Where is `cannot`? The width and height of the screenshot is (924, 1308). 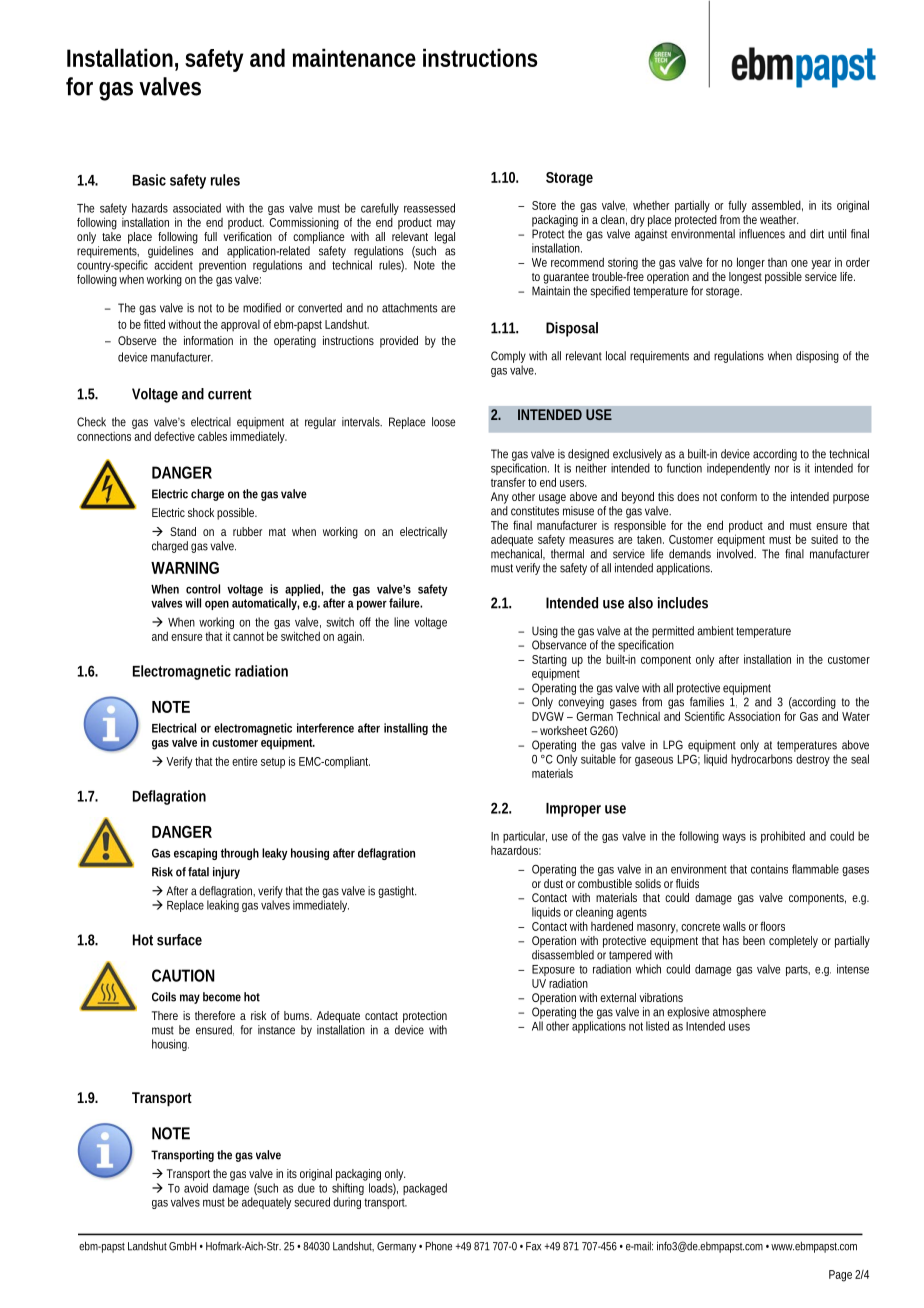
cannot is located at coordinates (248, 636).
